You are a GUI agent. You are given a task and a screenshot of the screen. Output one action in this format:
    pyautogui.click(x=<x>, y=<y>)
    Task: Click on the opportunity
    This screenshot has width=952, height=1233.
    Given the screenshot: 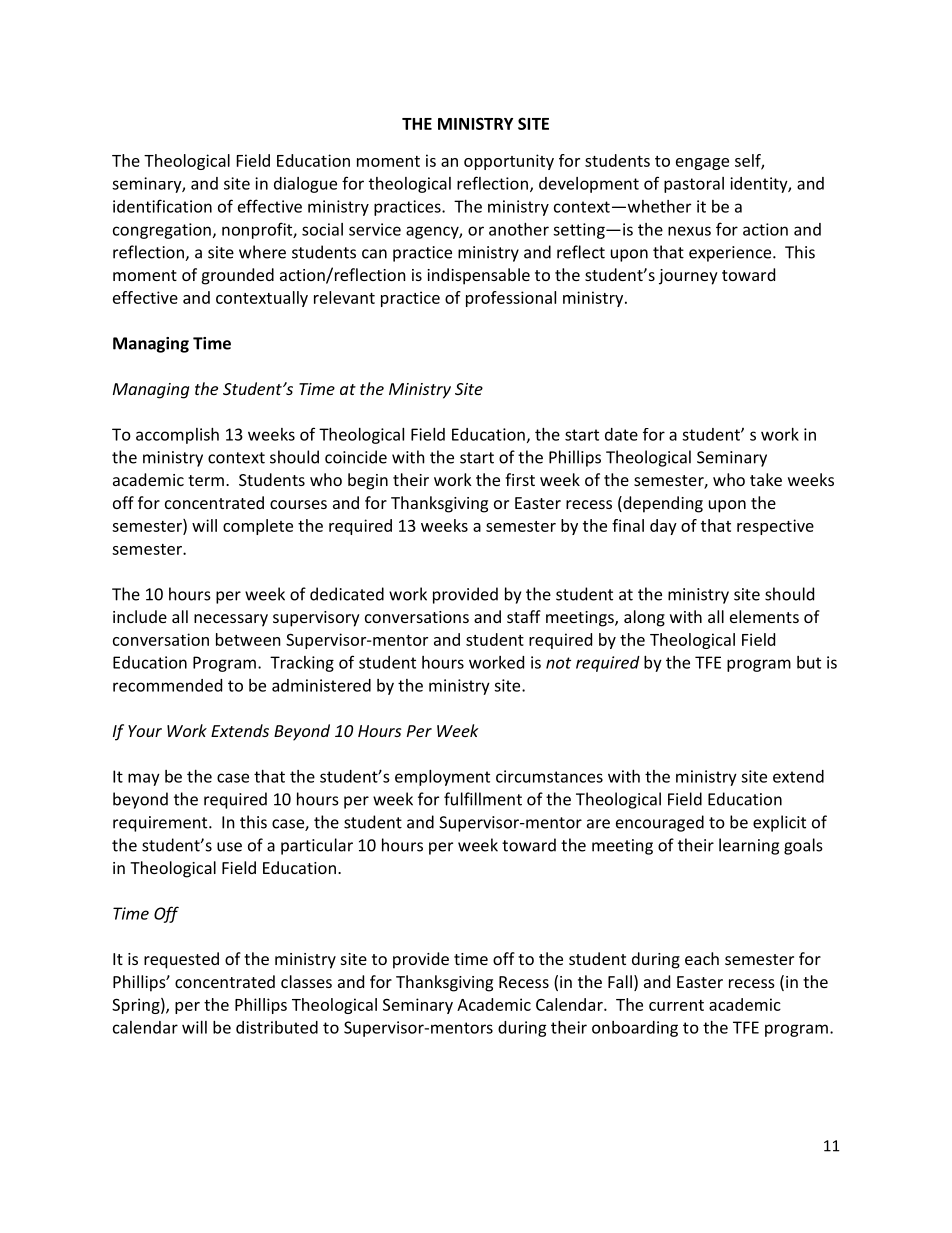 What is the action you would take?
    pyautogui.click(x=509, y=162)
